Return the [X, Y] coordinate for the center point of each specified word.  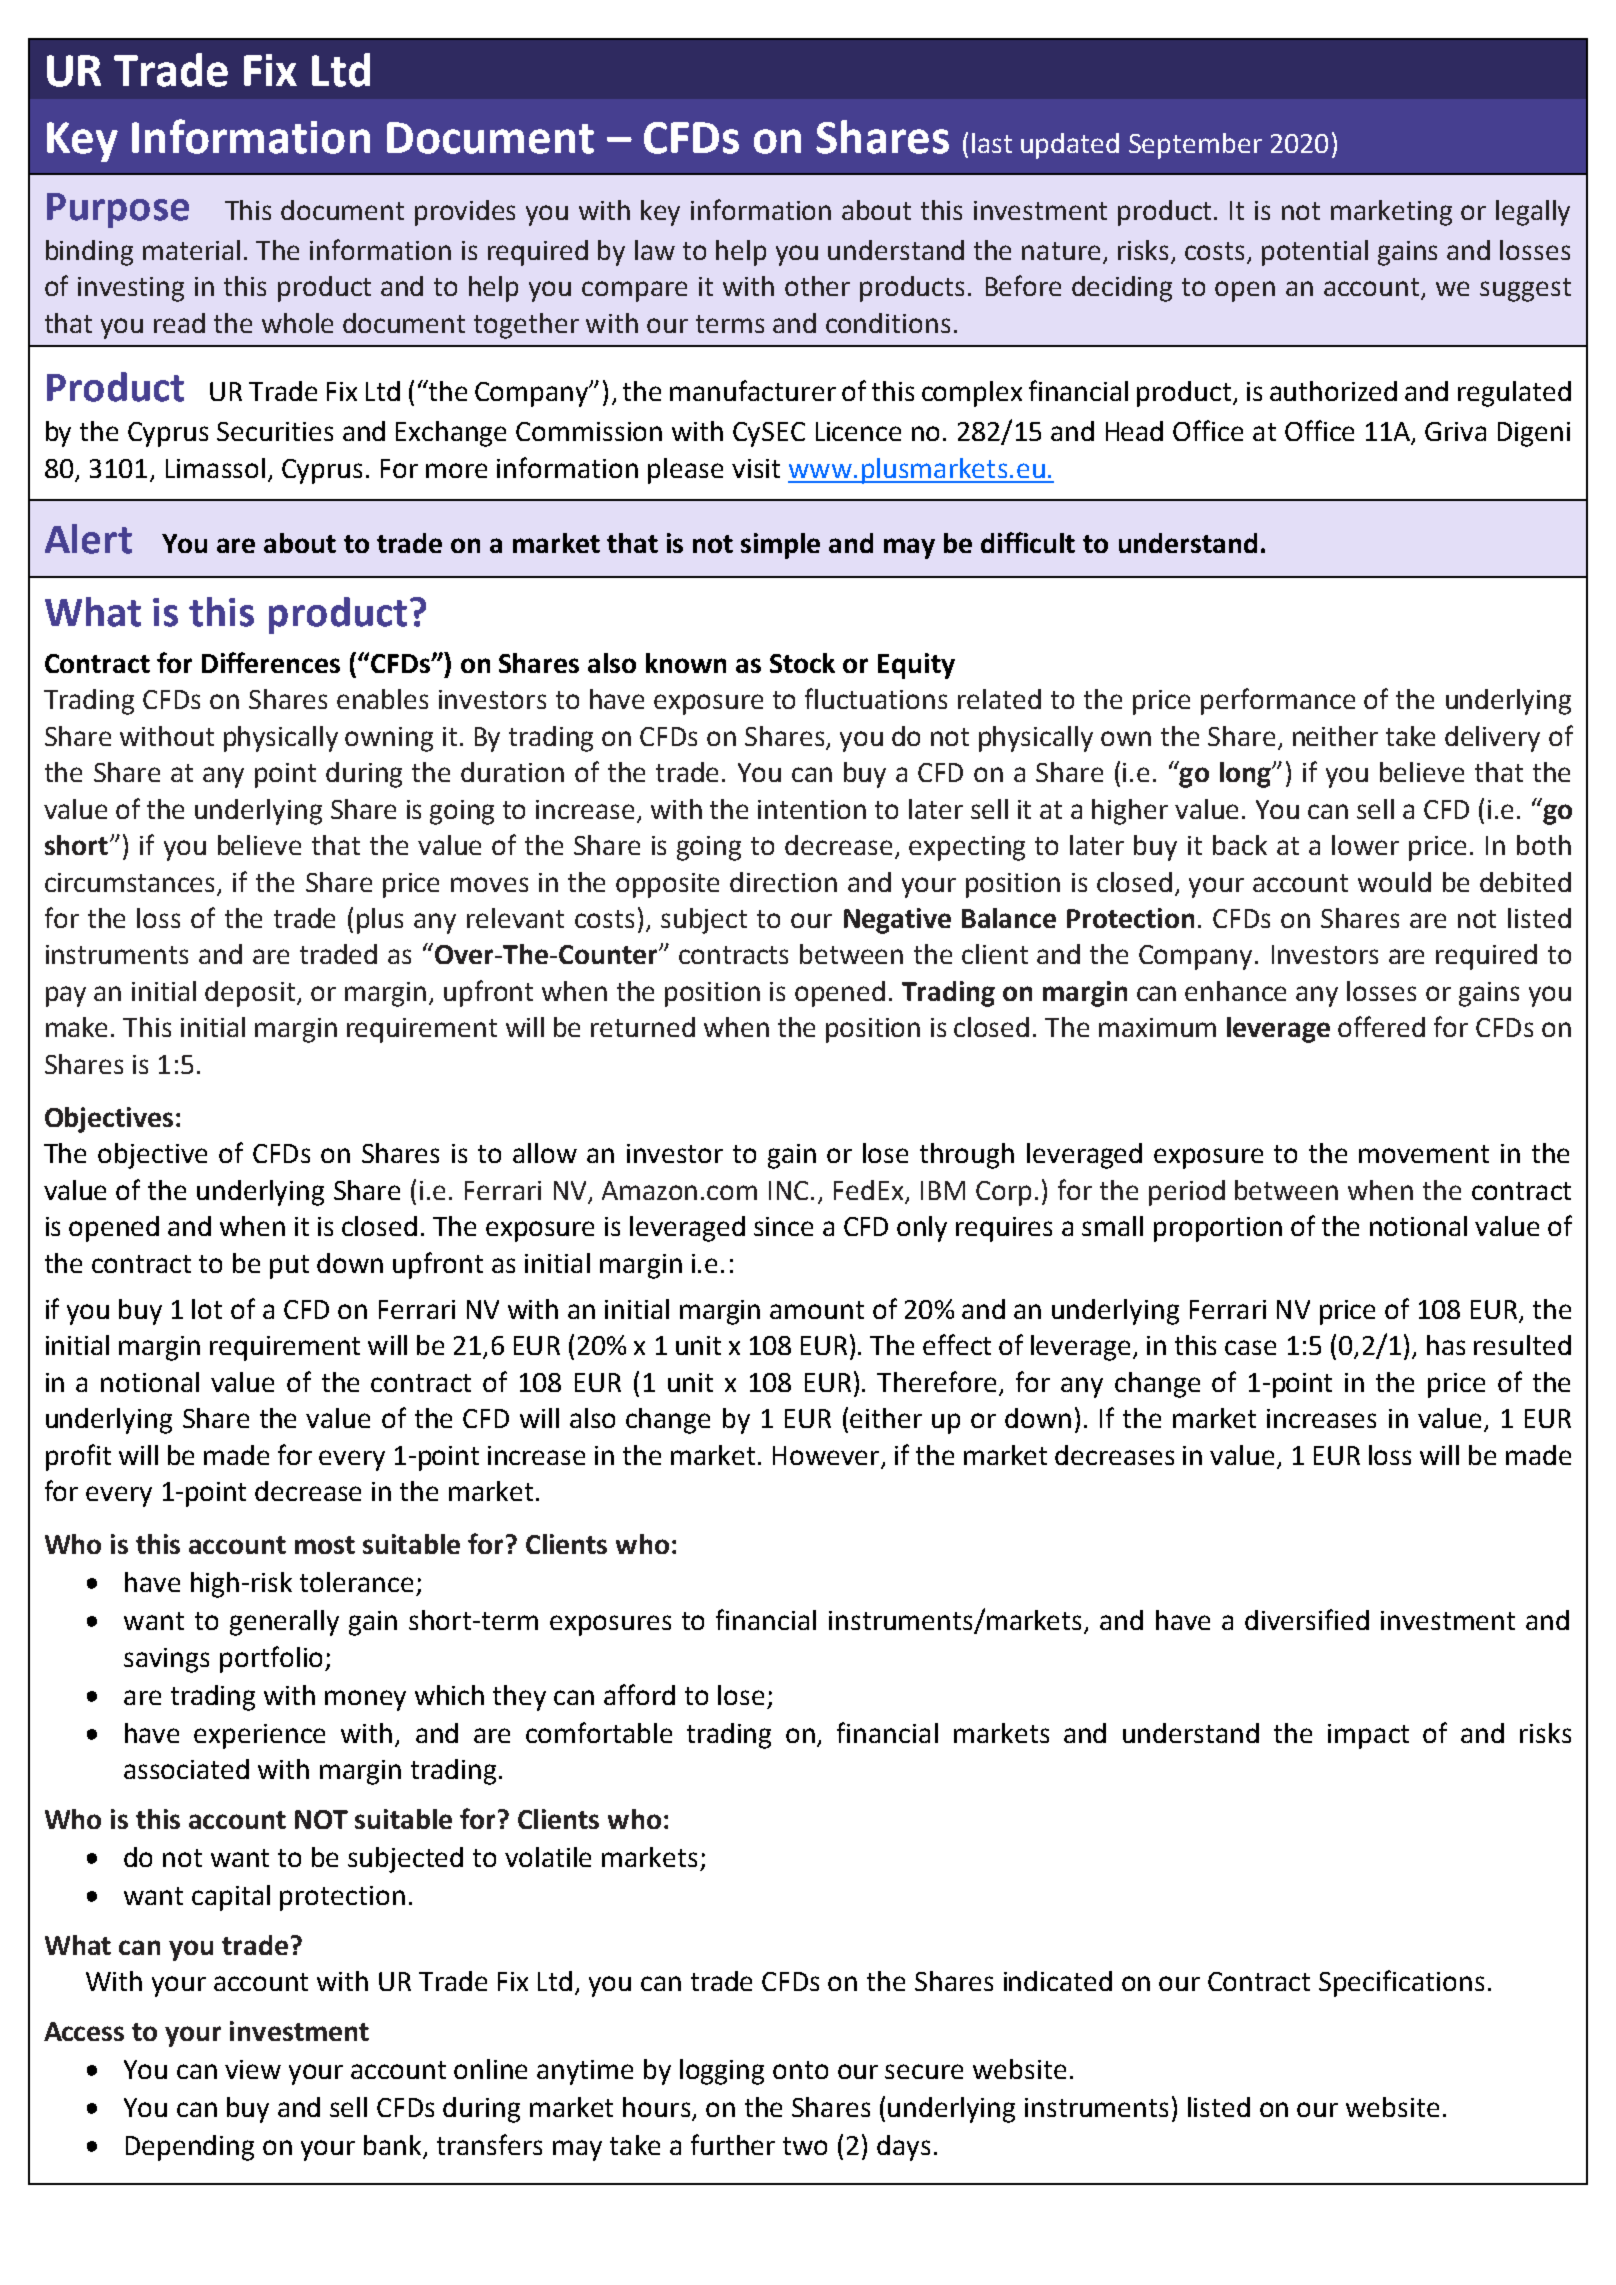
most [325, 1545]
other [817, 286]
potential [1315, 253]
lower [1365, 845]
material [191, 250]
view [253, 2069]
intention [812, 809]
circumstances [129, 882]
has [1446, 1345]
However [826, 1455]
